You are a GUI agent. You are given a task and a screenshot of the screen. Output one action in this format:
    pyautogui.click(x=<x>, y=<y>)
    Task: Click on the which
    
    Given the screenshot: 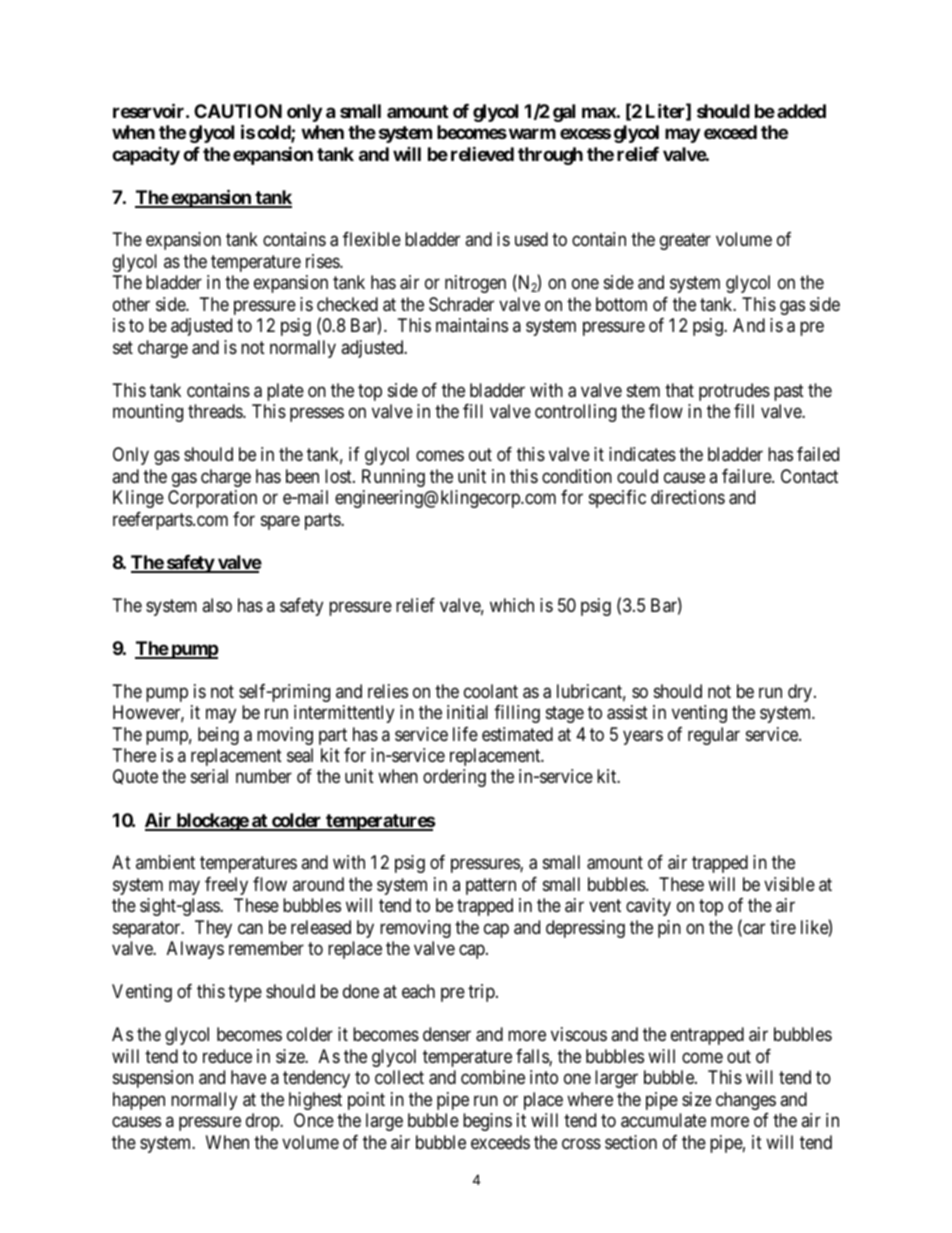 What is the action you would take?
    pyautogui.click(x=512, y=605)
